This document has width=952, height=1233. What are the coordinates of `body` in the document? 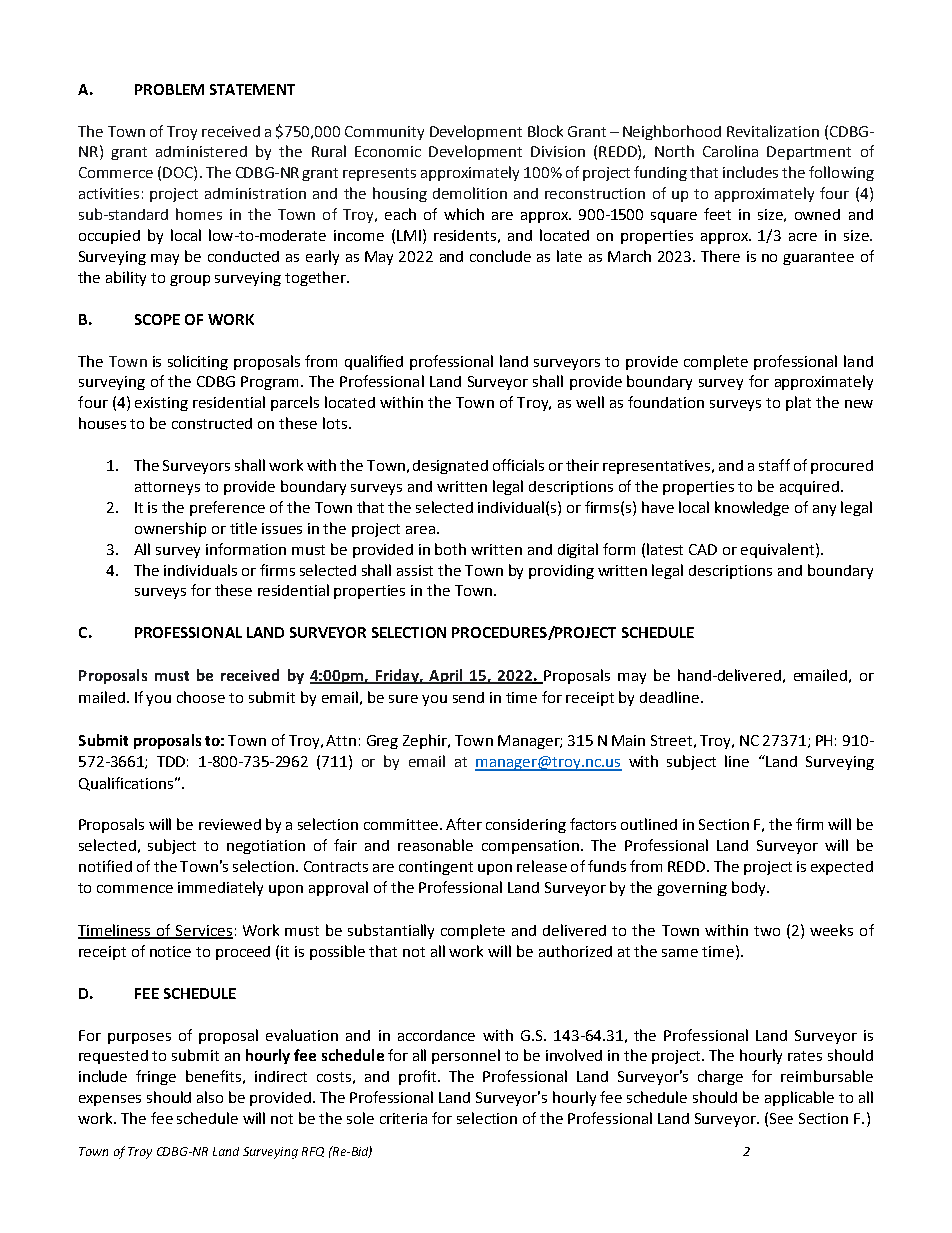 It's located at (750, 888).
